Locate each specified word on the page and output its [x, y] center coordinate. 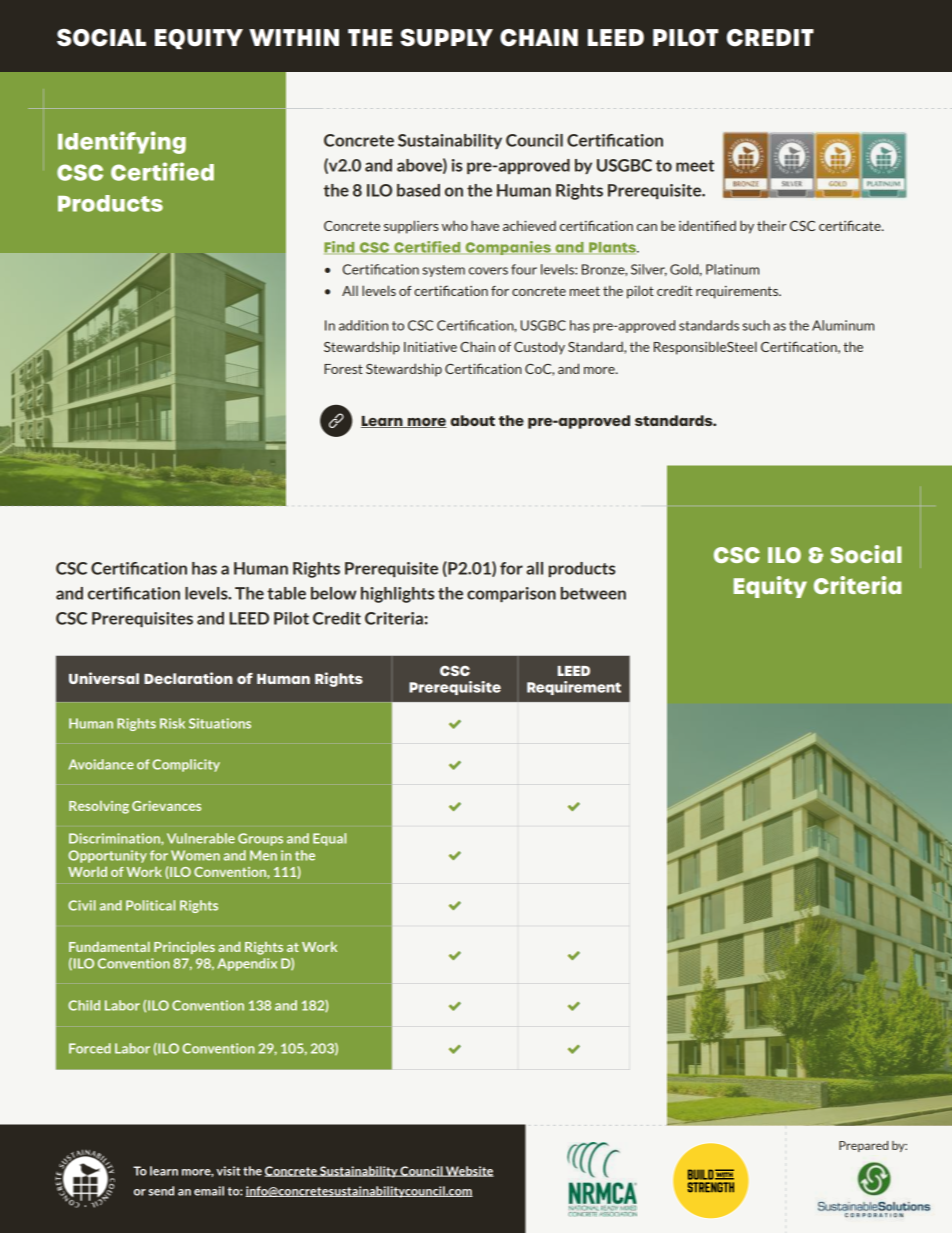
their [772, 225]
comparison [511, 594]
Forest [343, 369]
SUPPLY [446, 38]
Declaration [188, 678]
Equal [329, 839]
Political [150, 905]
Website [469, 1171]
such [756, 325]
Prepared [863, 1146]
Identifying [122, 142]
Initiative [430, 347]
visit [228, 1171]
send [161, 1191]
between [593, 593]
